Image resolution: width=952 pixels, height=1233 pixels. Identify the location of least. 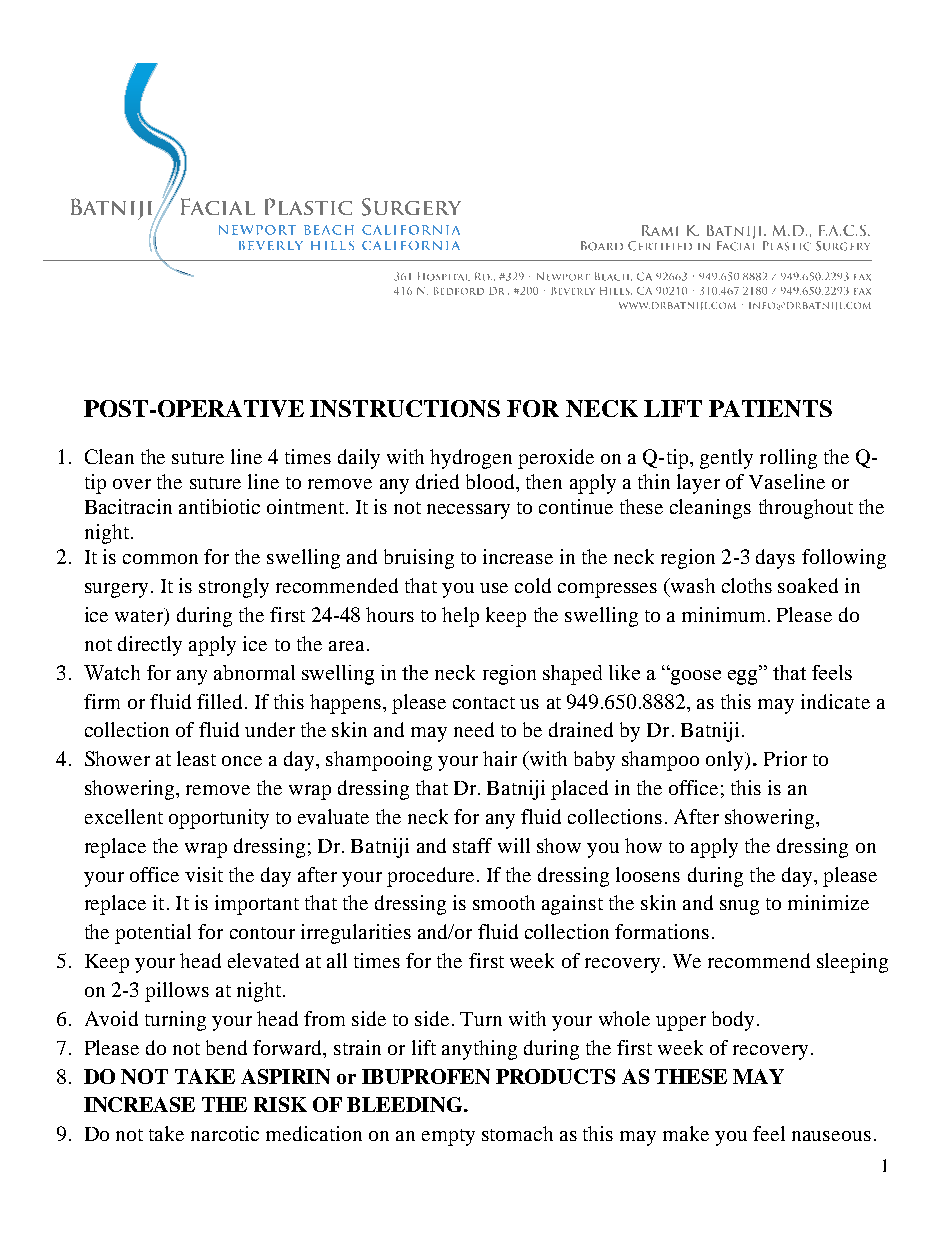
(196, 758).
